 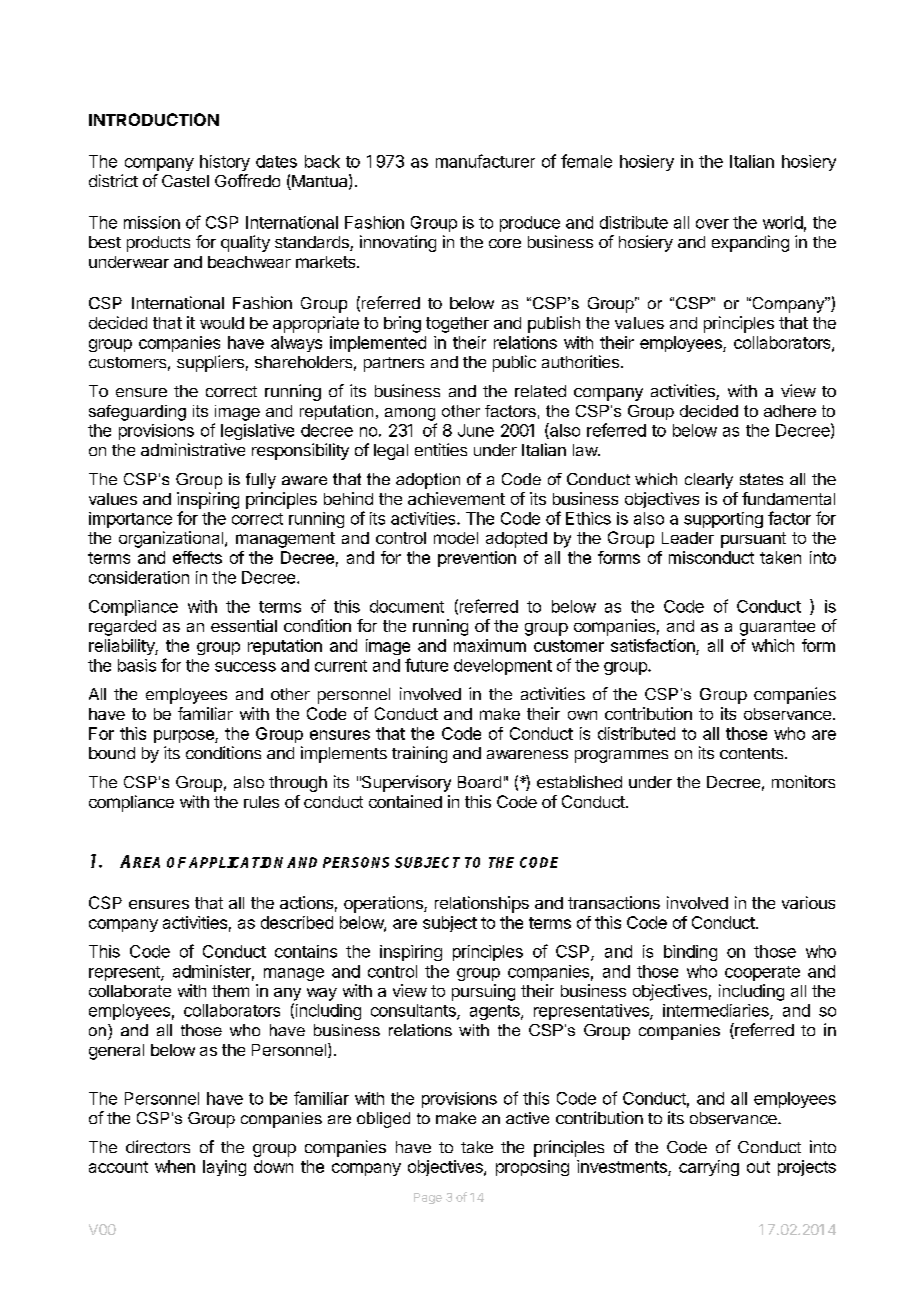 I want to click on achievement, so click(x=456, y=498).
